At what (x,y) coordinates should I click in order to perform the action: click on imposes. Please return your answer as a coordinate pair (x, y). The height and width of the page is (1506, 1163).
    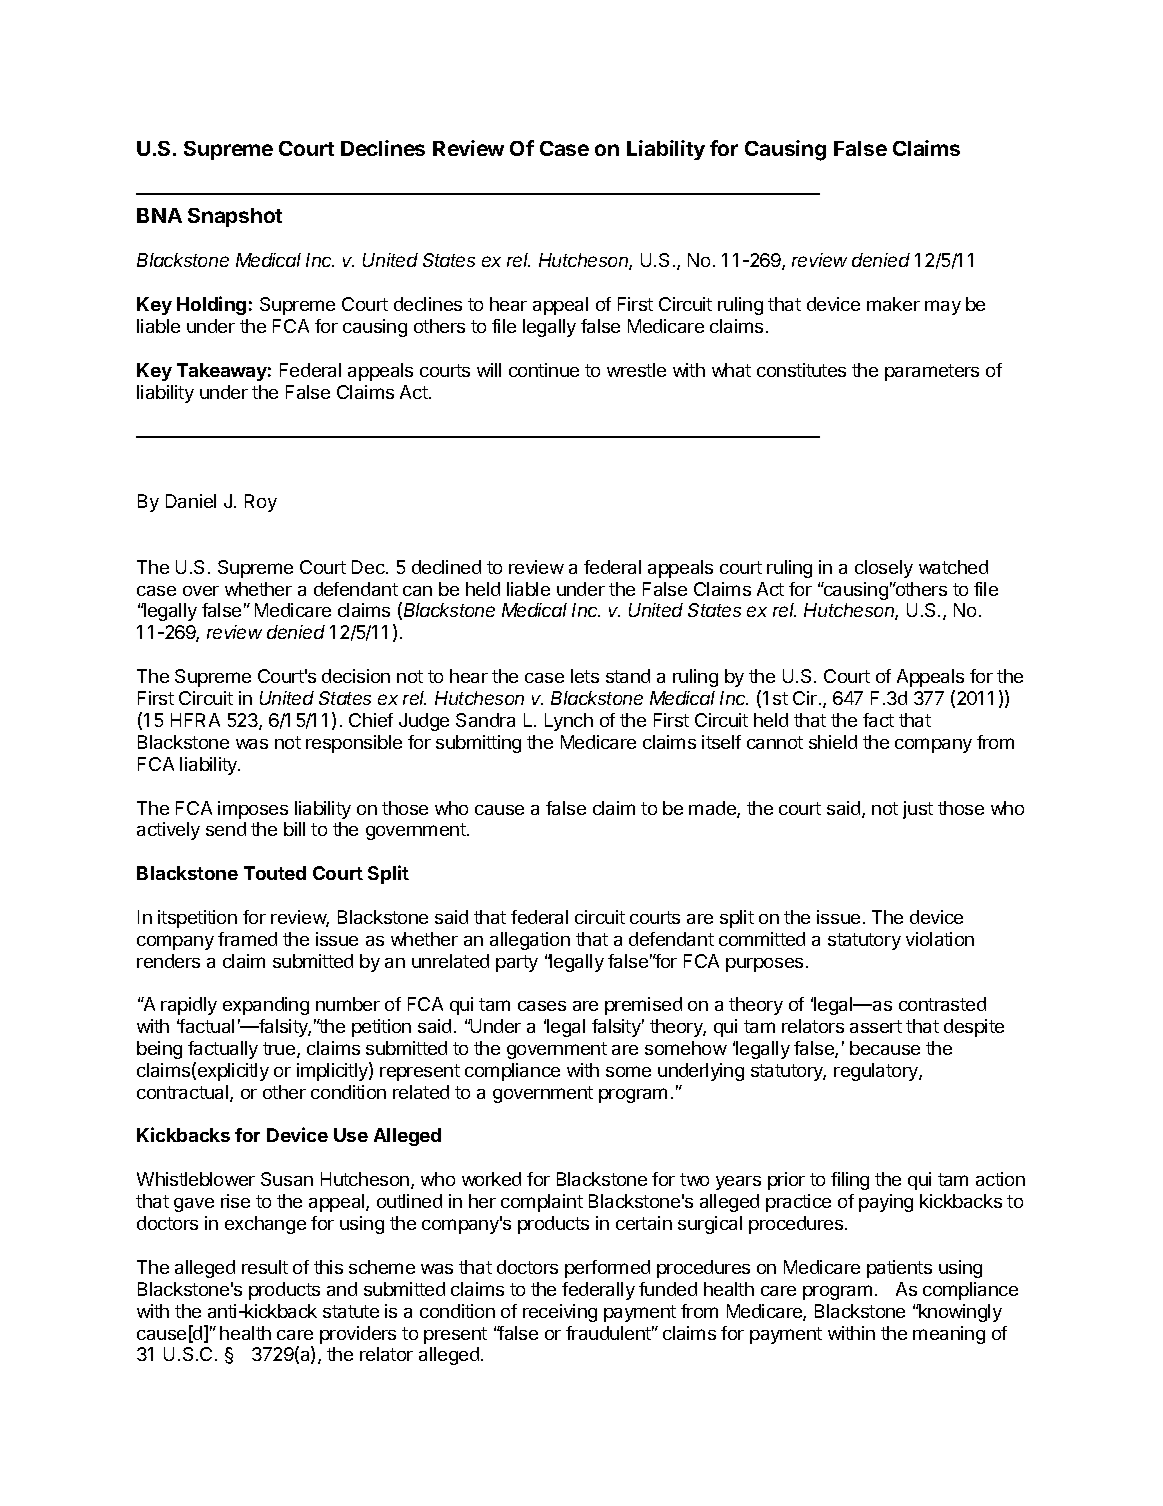
    Looking at the image, I should click on (253, 810).
